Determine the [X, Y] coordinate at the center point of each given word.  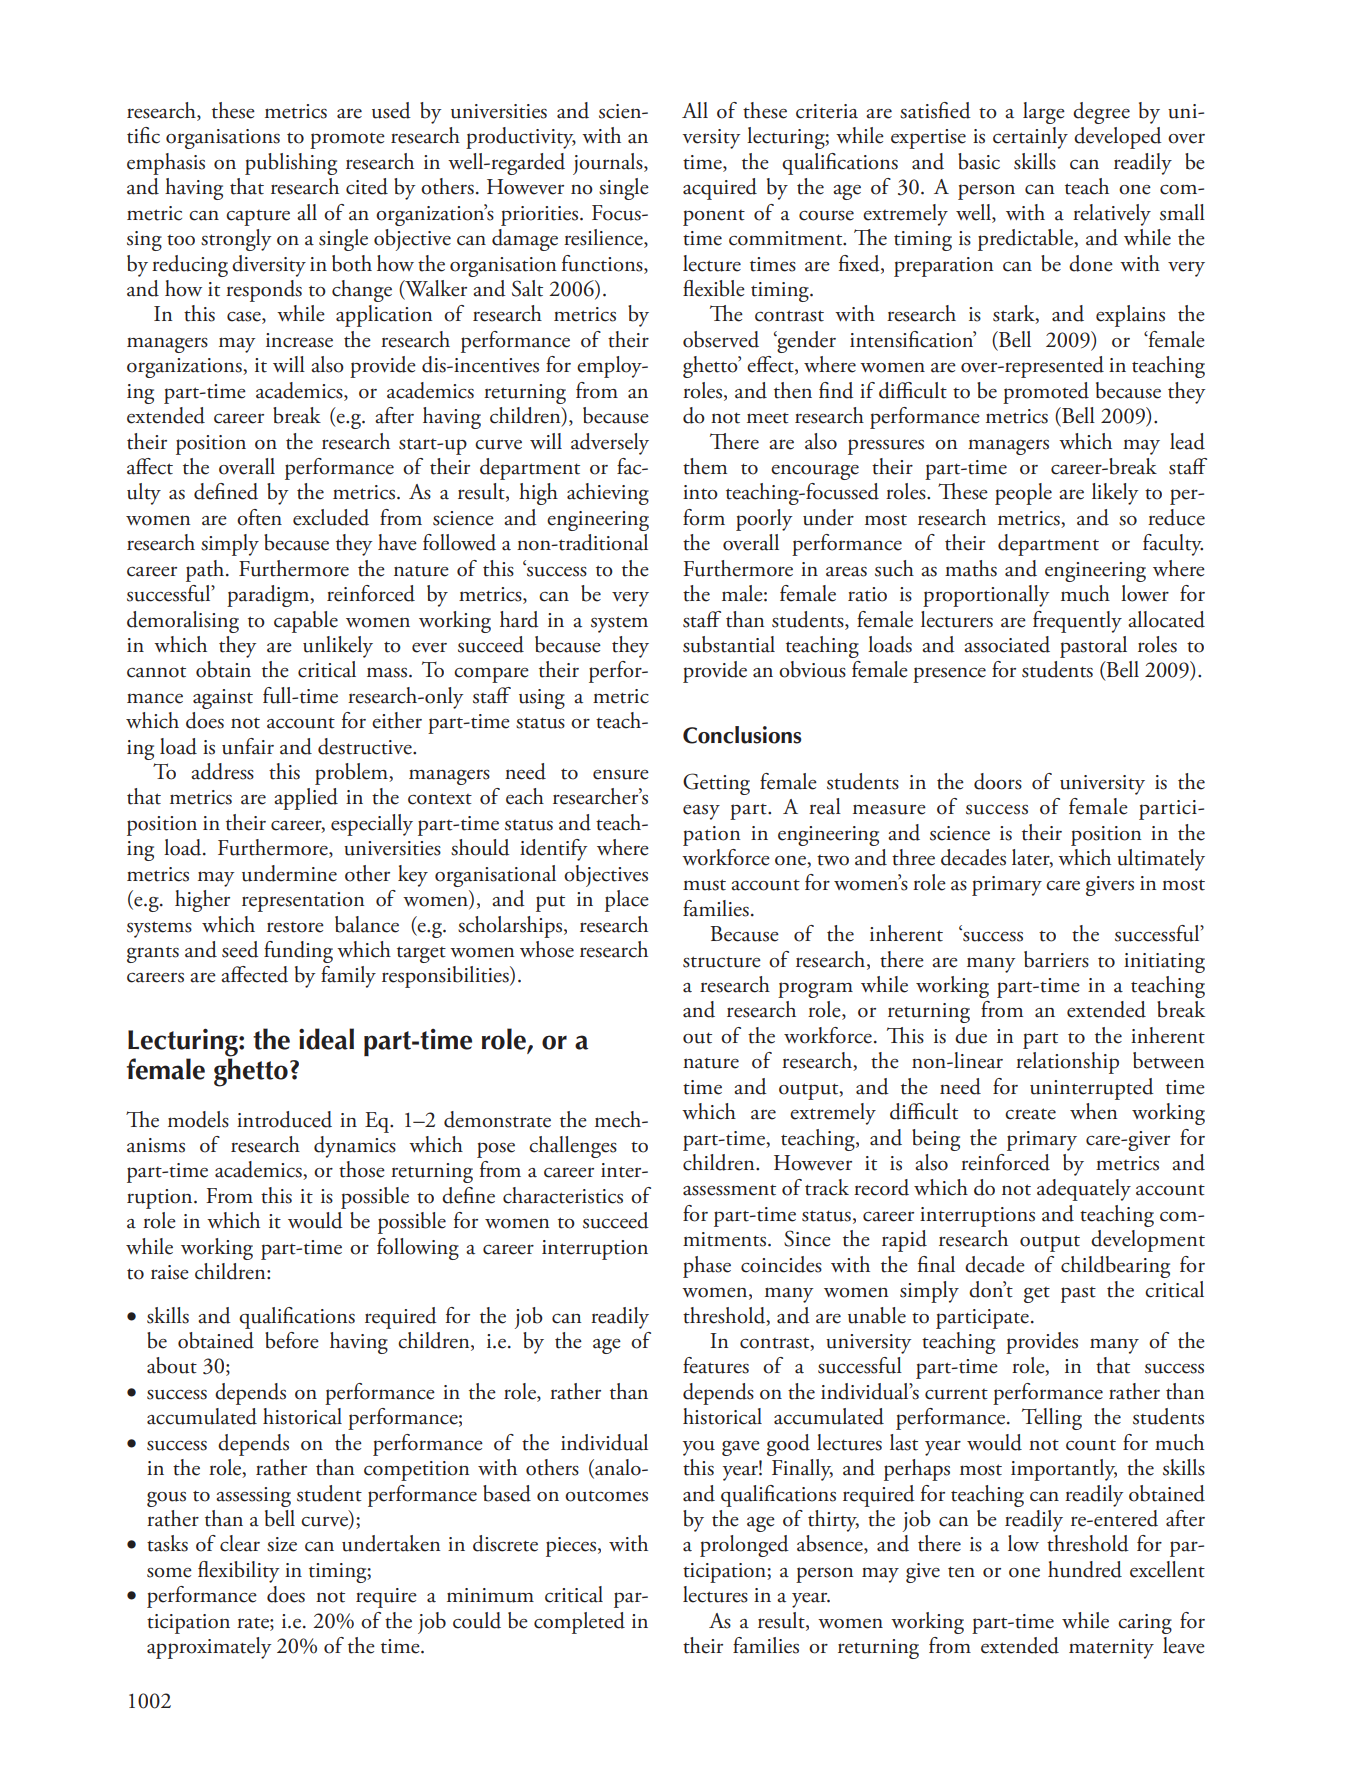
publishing [291, 164]
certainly [1030, 138]
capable [306, 622]
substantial [729, 644]
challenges [573, 1147]
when [1093, 1111]
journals [609, 164]
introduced [284, 1119]
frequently [1077, 622]
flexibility [239, 1572]
